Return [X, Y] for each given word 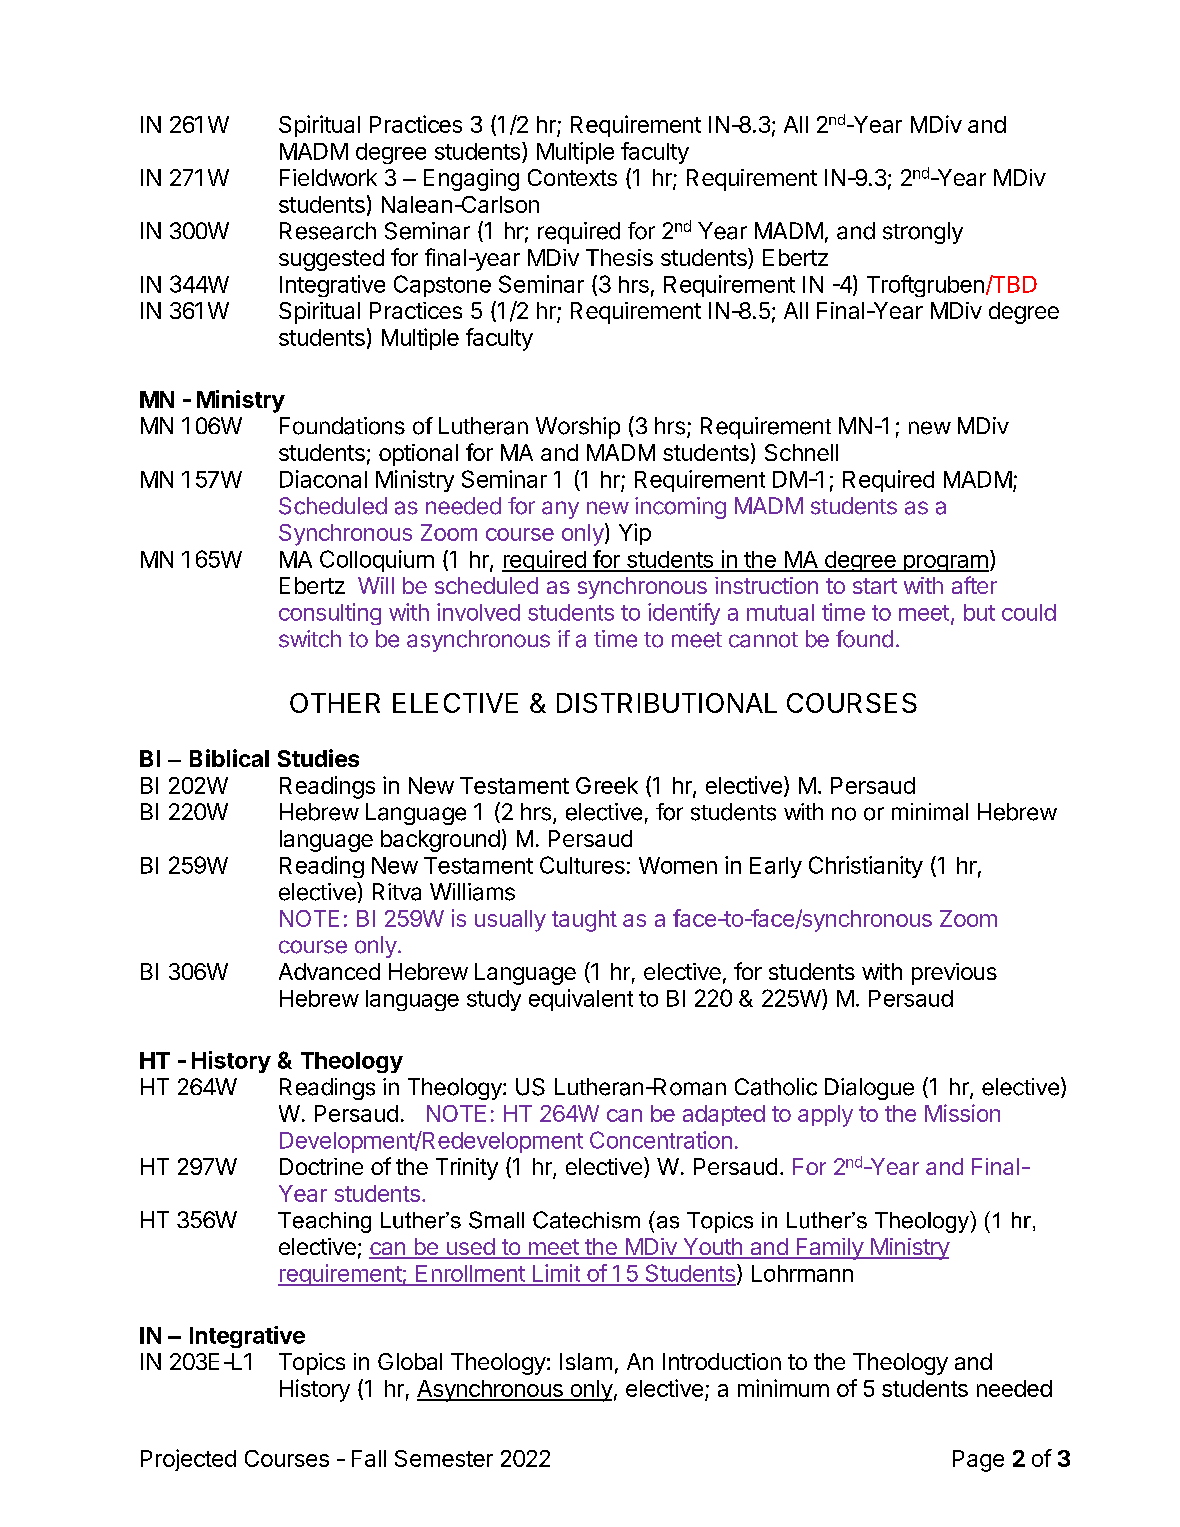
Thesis [619, 257]
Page [978, 1461]
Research [328, 231]
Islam [586, 1361]
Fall [369, 1458]
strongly [923, 233]
